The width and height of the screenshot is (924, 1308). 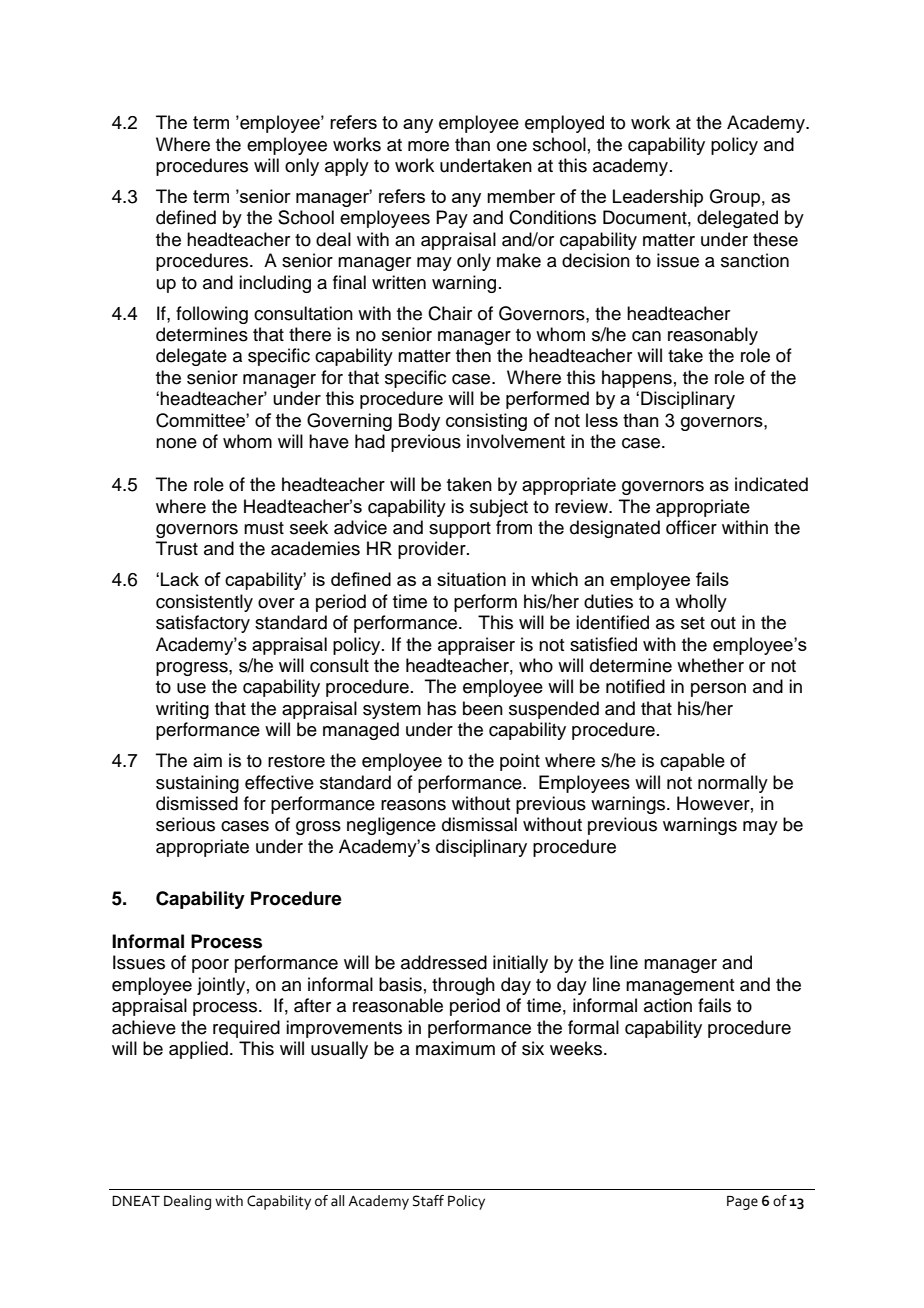 I want to click on applied, so click(x=198, y=1050).
